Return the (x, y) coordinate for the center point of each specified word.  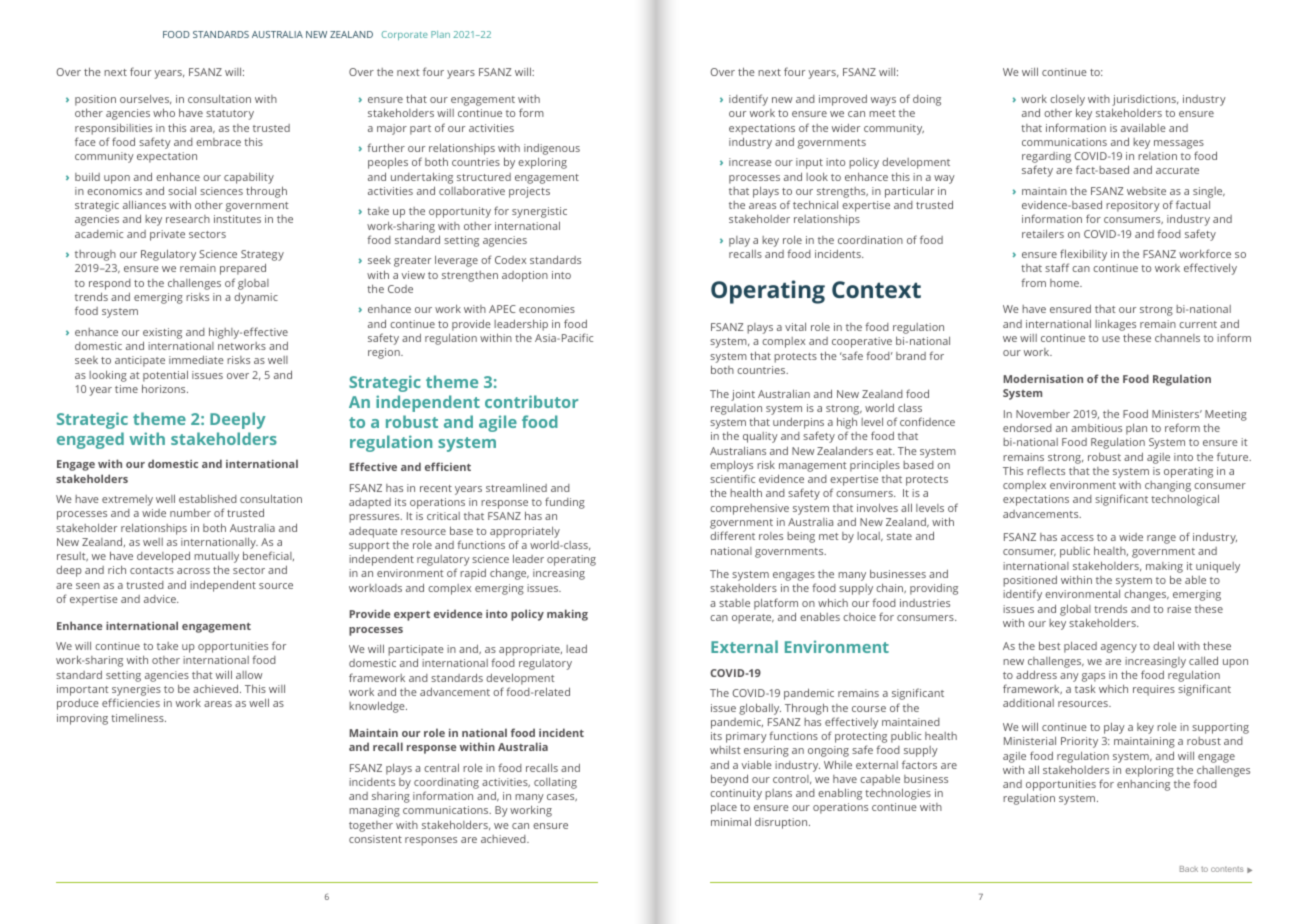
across (193, 571)
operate (753, 619)
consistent (375, 839)
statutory (230, 115)
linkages (1115, 325)
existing (162, 333)
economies (547, 309)
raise (1179, 609)
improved (843, 100)
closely (1067, 101)
